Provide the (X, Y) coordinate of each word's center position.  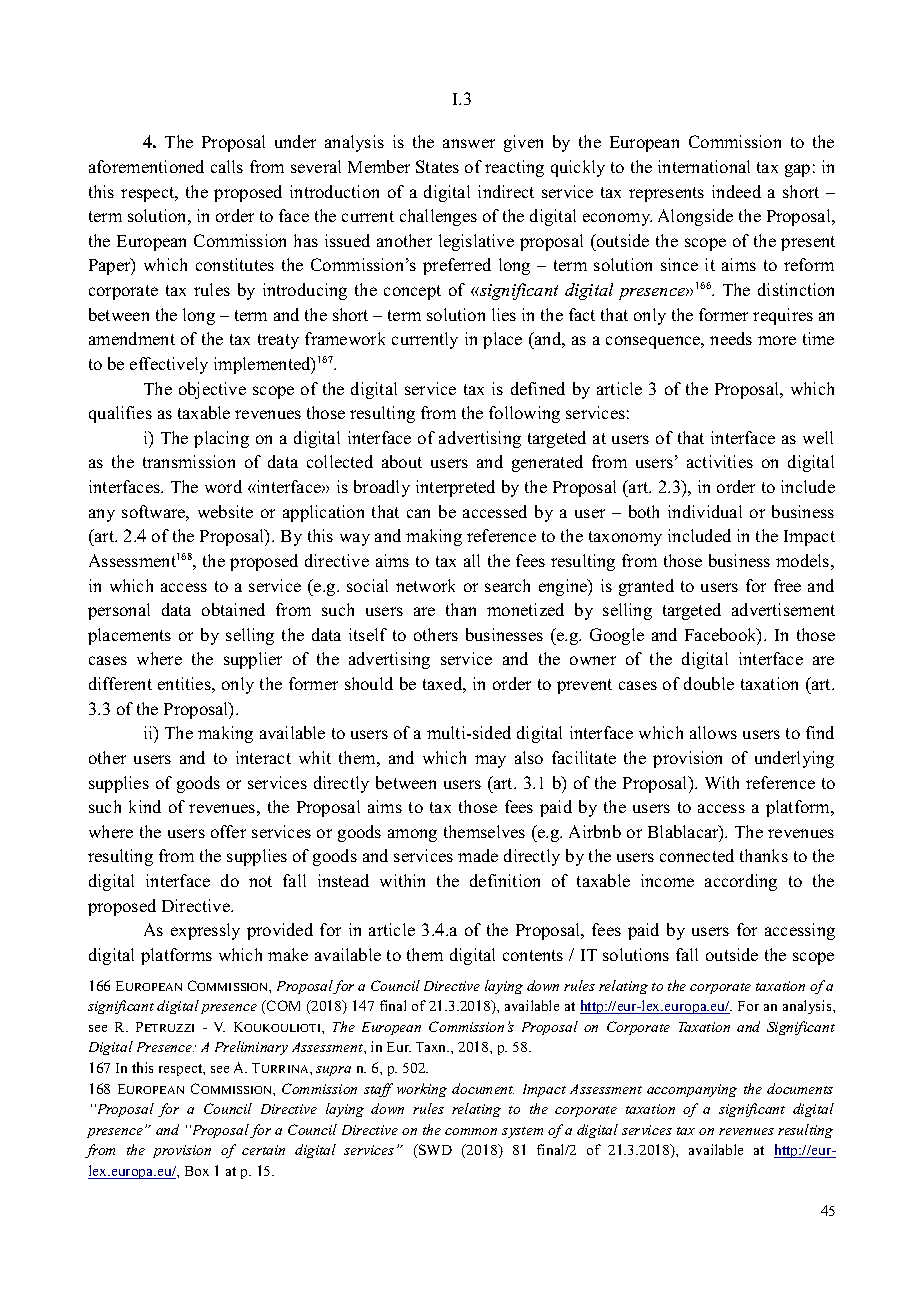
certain (263, 1150)
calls (227, 166)
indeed (736, 191)
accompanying (692, 1090)
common (471, 1131)
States (437, 166)
